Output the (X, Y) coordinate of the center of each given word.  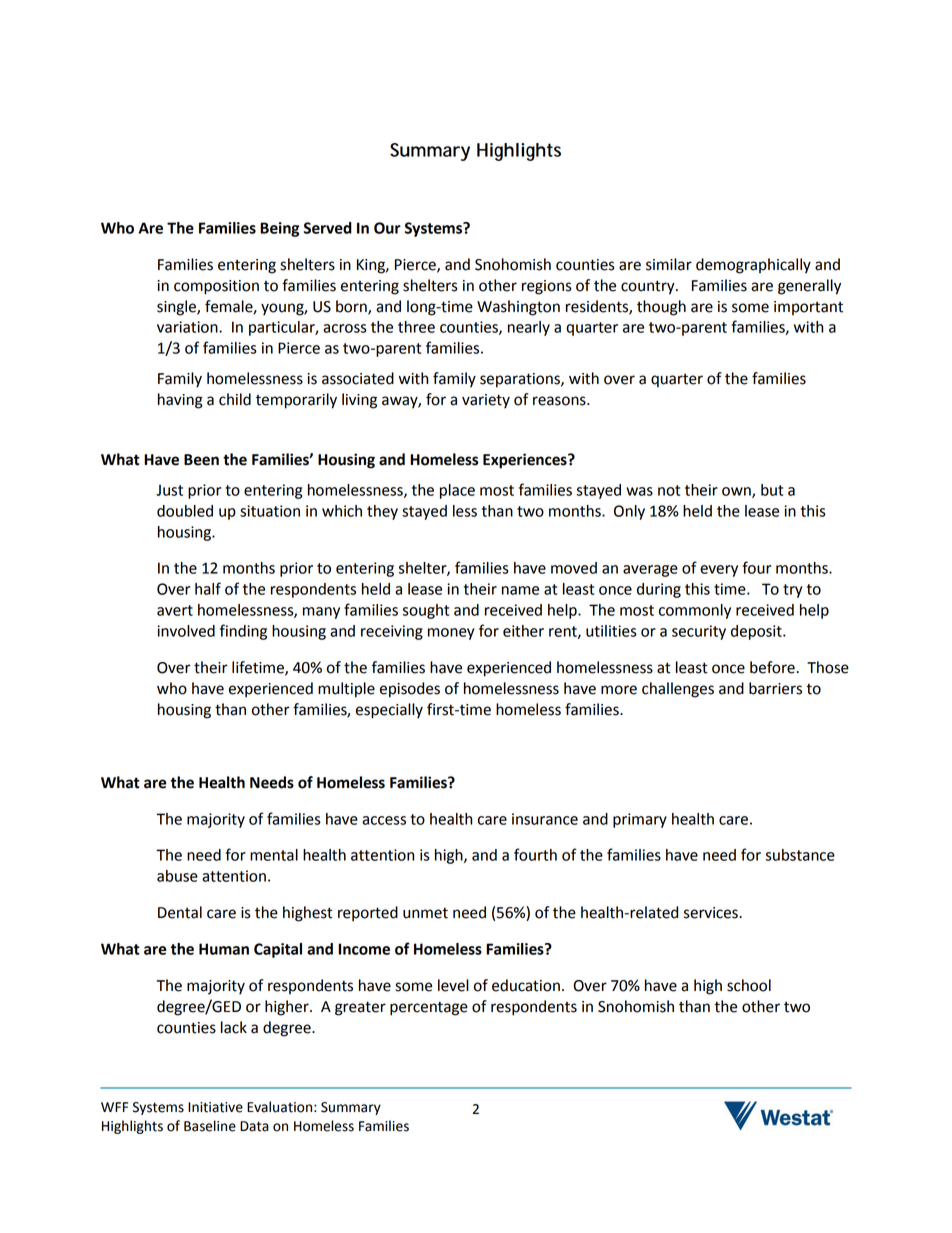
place (457, 491)
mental (274, 855)
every (719, 571)
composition (216, 287)
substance (800, 855)
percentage (429, 1008)
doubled (185, 511)
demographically (753, 266)
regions (547, 287)
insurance (545, 819)
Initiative (215, 1107)
